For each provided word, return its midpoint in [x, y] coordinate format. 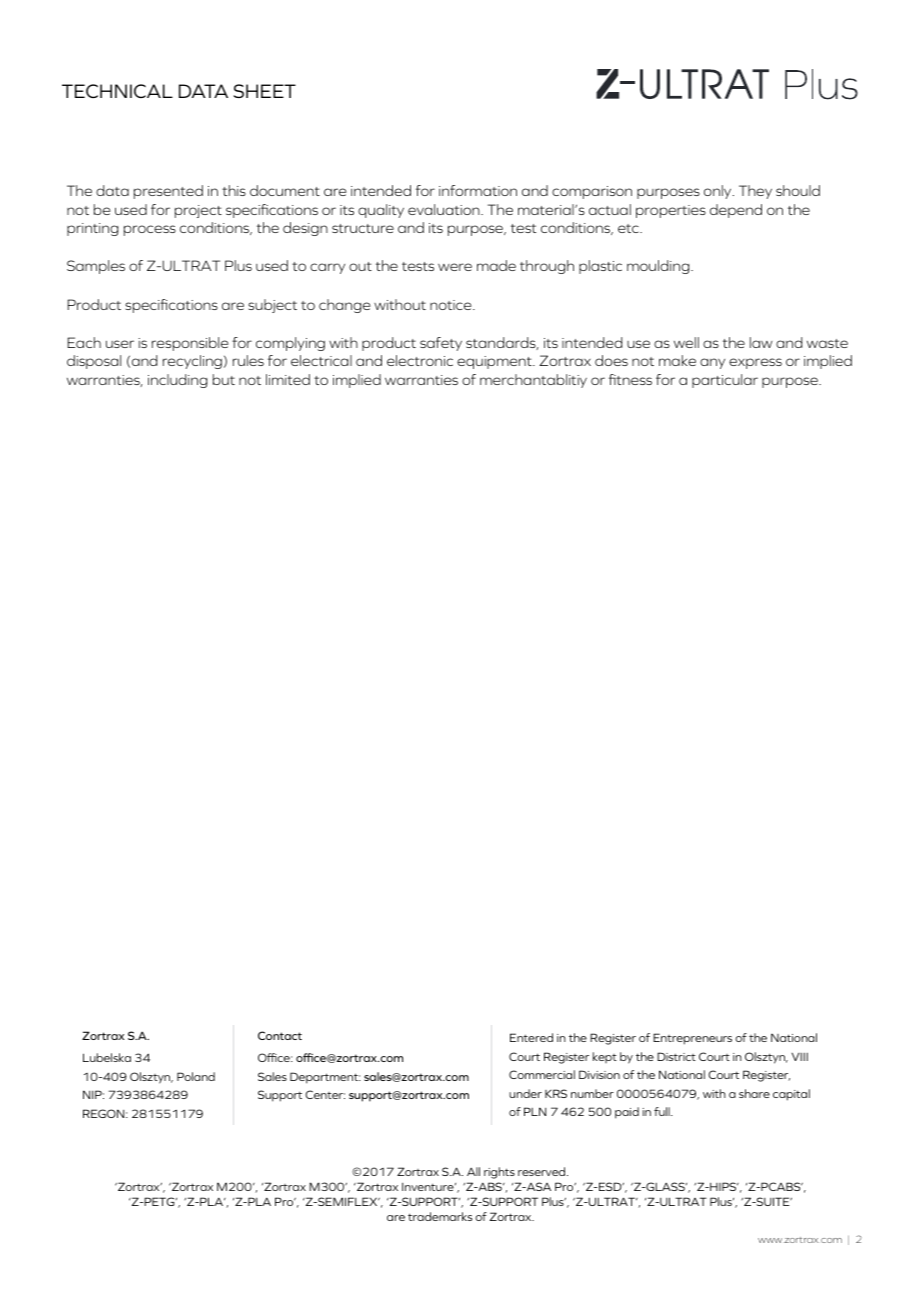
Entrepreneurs [692, 1039]
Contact [280, 1035]
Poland [196, 1076]
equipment [495, 362]
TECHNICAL [117, 91]
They [755, 192]
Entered [531, 1037]
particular [725, 381]
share [754, 1093]
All [473, 1171]
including [177, 381]
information [478, 190]
